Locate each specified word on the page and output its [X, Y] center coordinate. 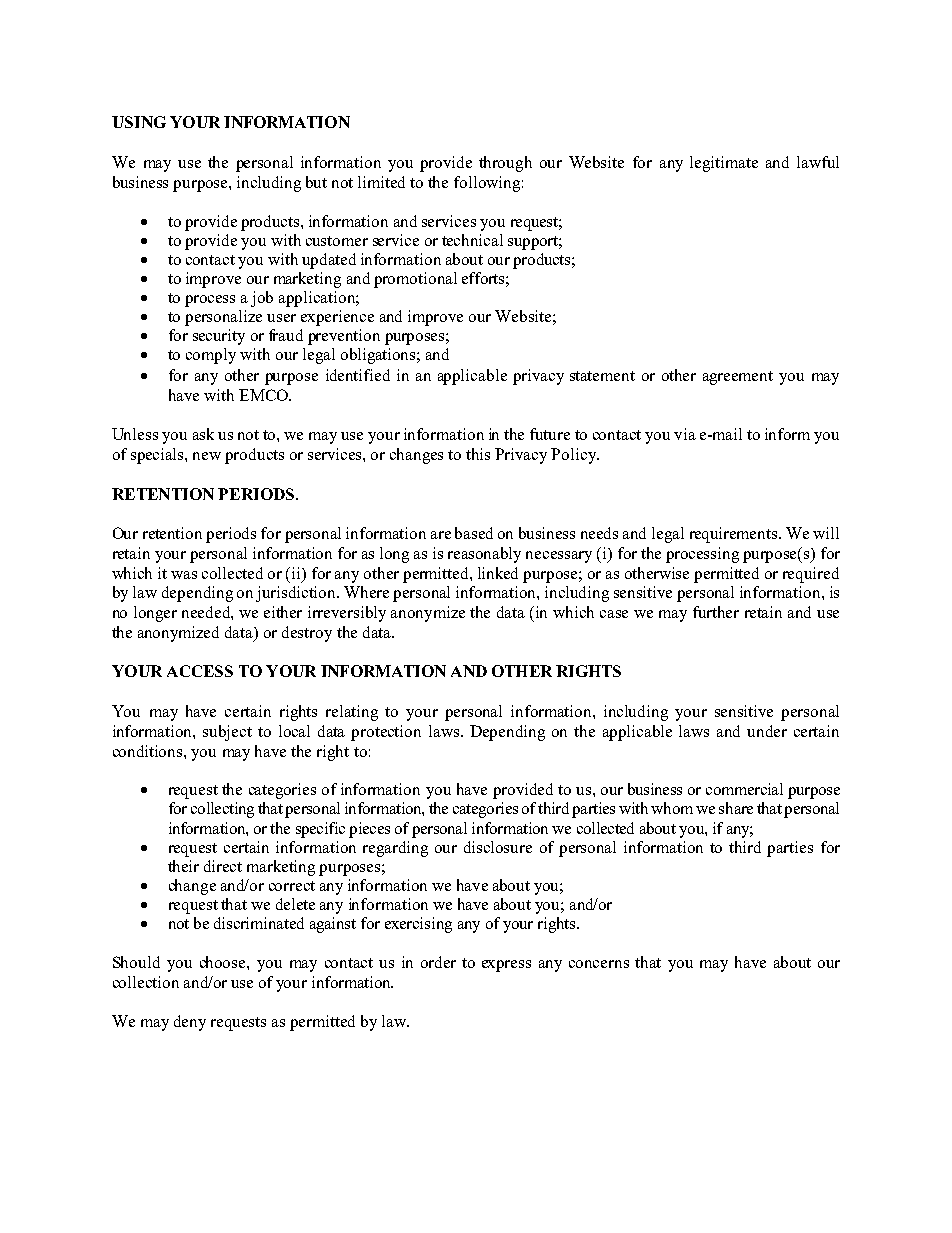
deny [190, 1023]
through [505, 164]
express [506, 966]
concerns [599, 964]
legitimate [724, 164]
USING [139, 122]
